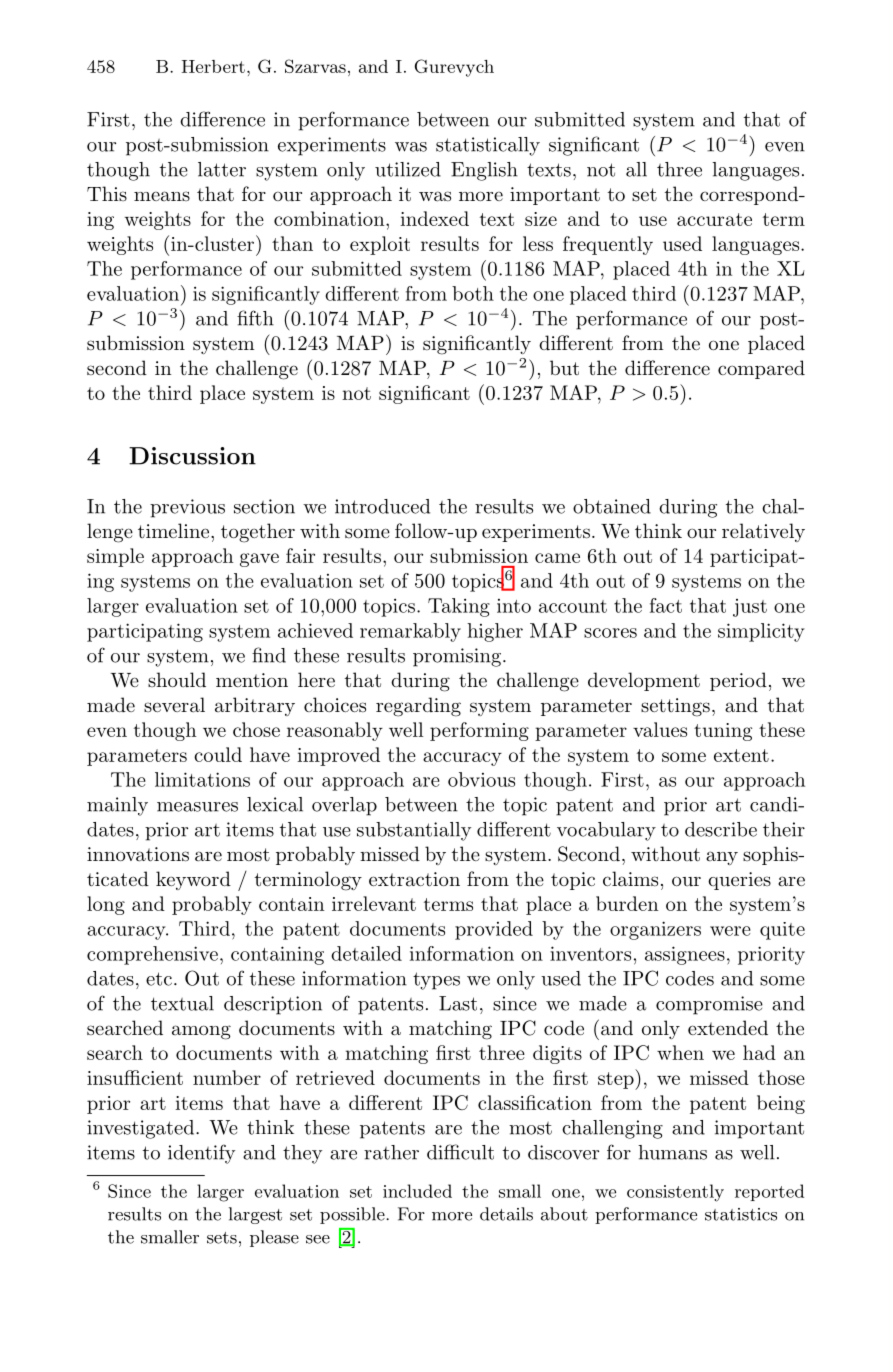 This screenshot has width=893, height=1372. What do you see at coordinates (177, 679) in the screenshot?
I see `should` at bounding box center [177, 679].
